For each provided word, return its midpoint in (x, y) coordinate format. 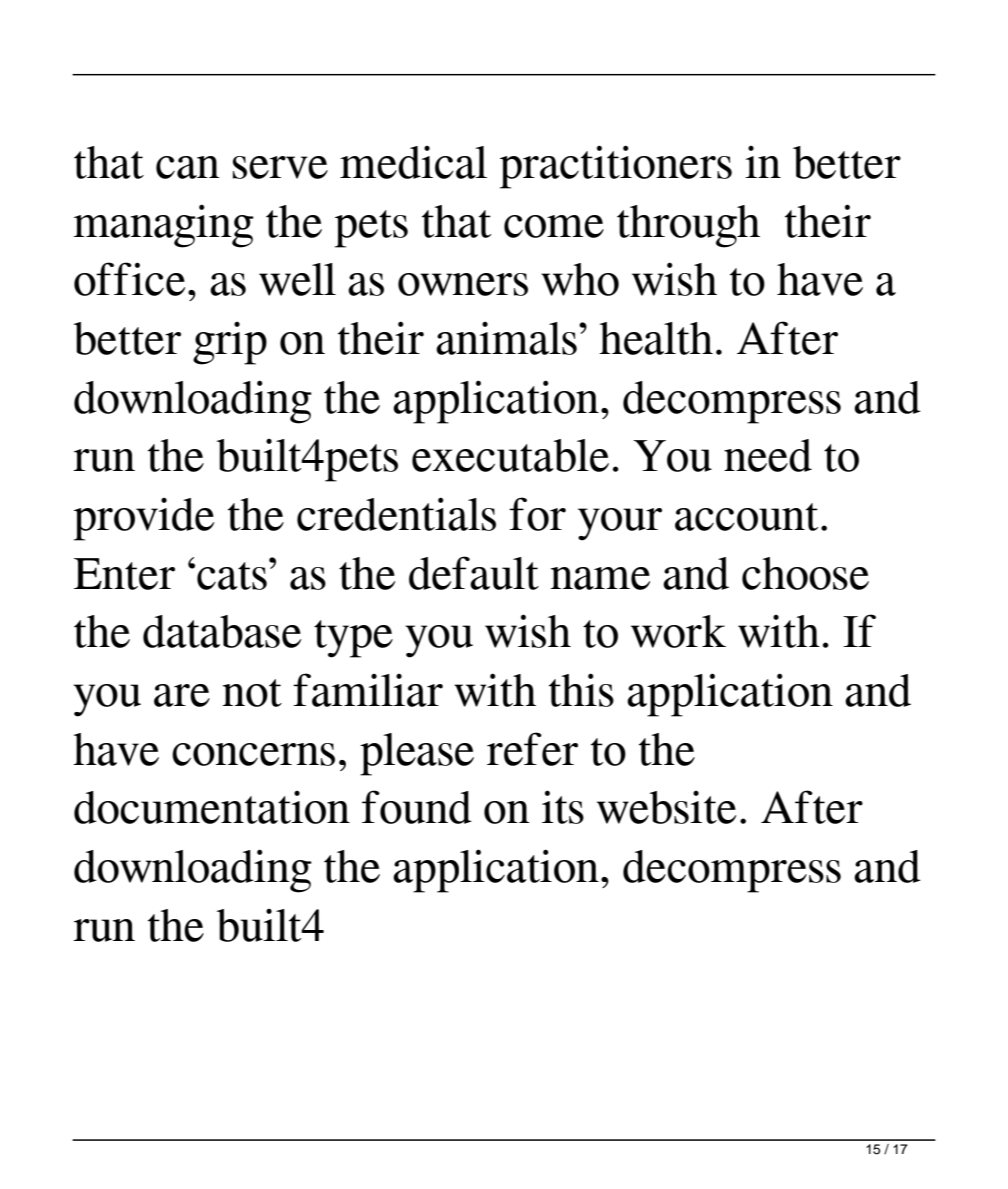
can (188, 167)
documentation (212, 807)
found (417, 807)
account (746, 517)
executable (510, 455)
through (688, 226)
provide (144, 519)
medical (413, 162)
